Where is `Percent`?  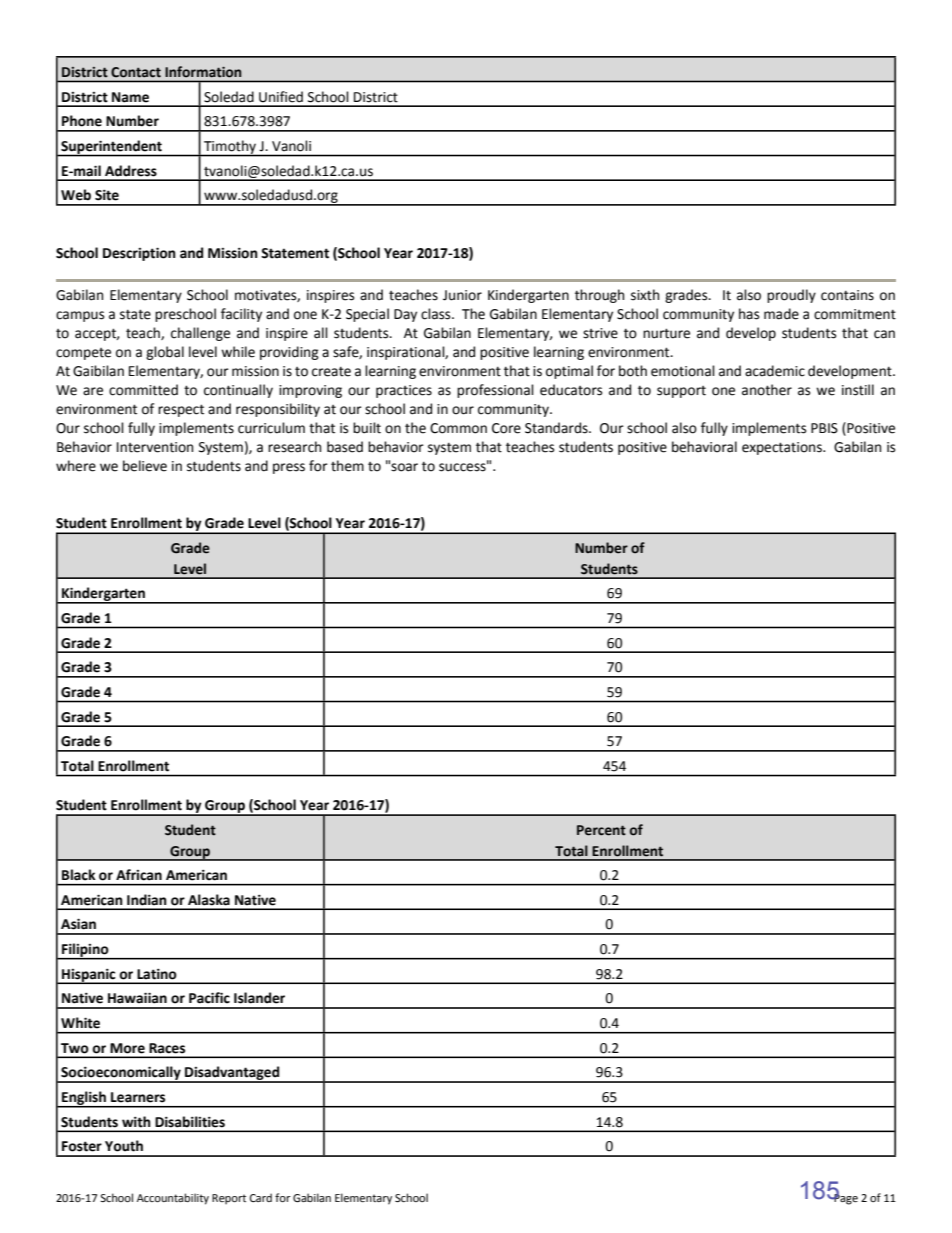 Percent is located at coordinates (601, 830).
